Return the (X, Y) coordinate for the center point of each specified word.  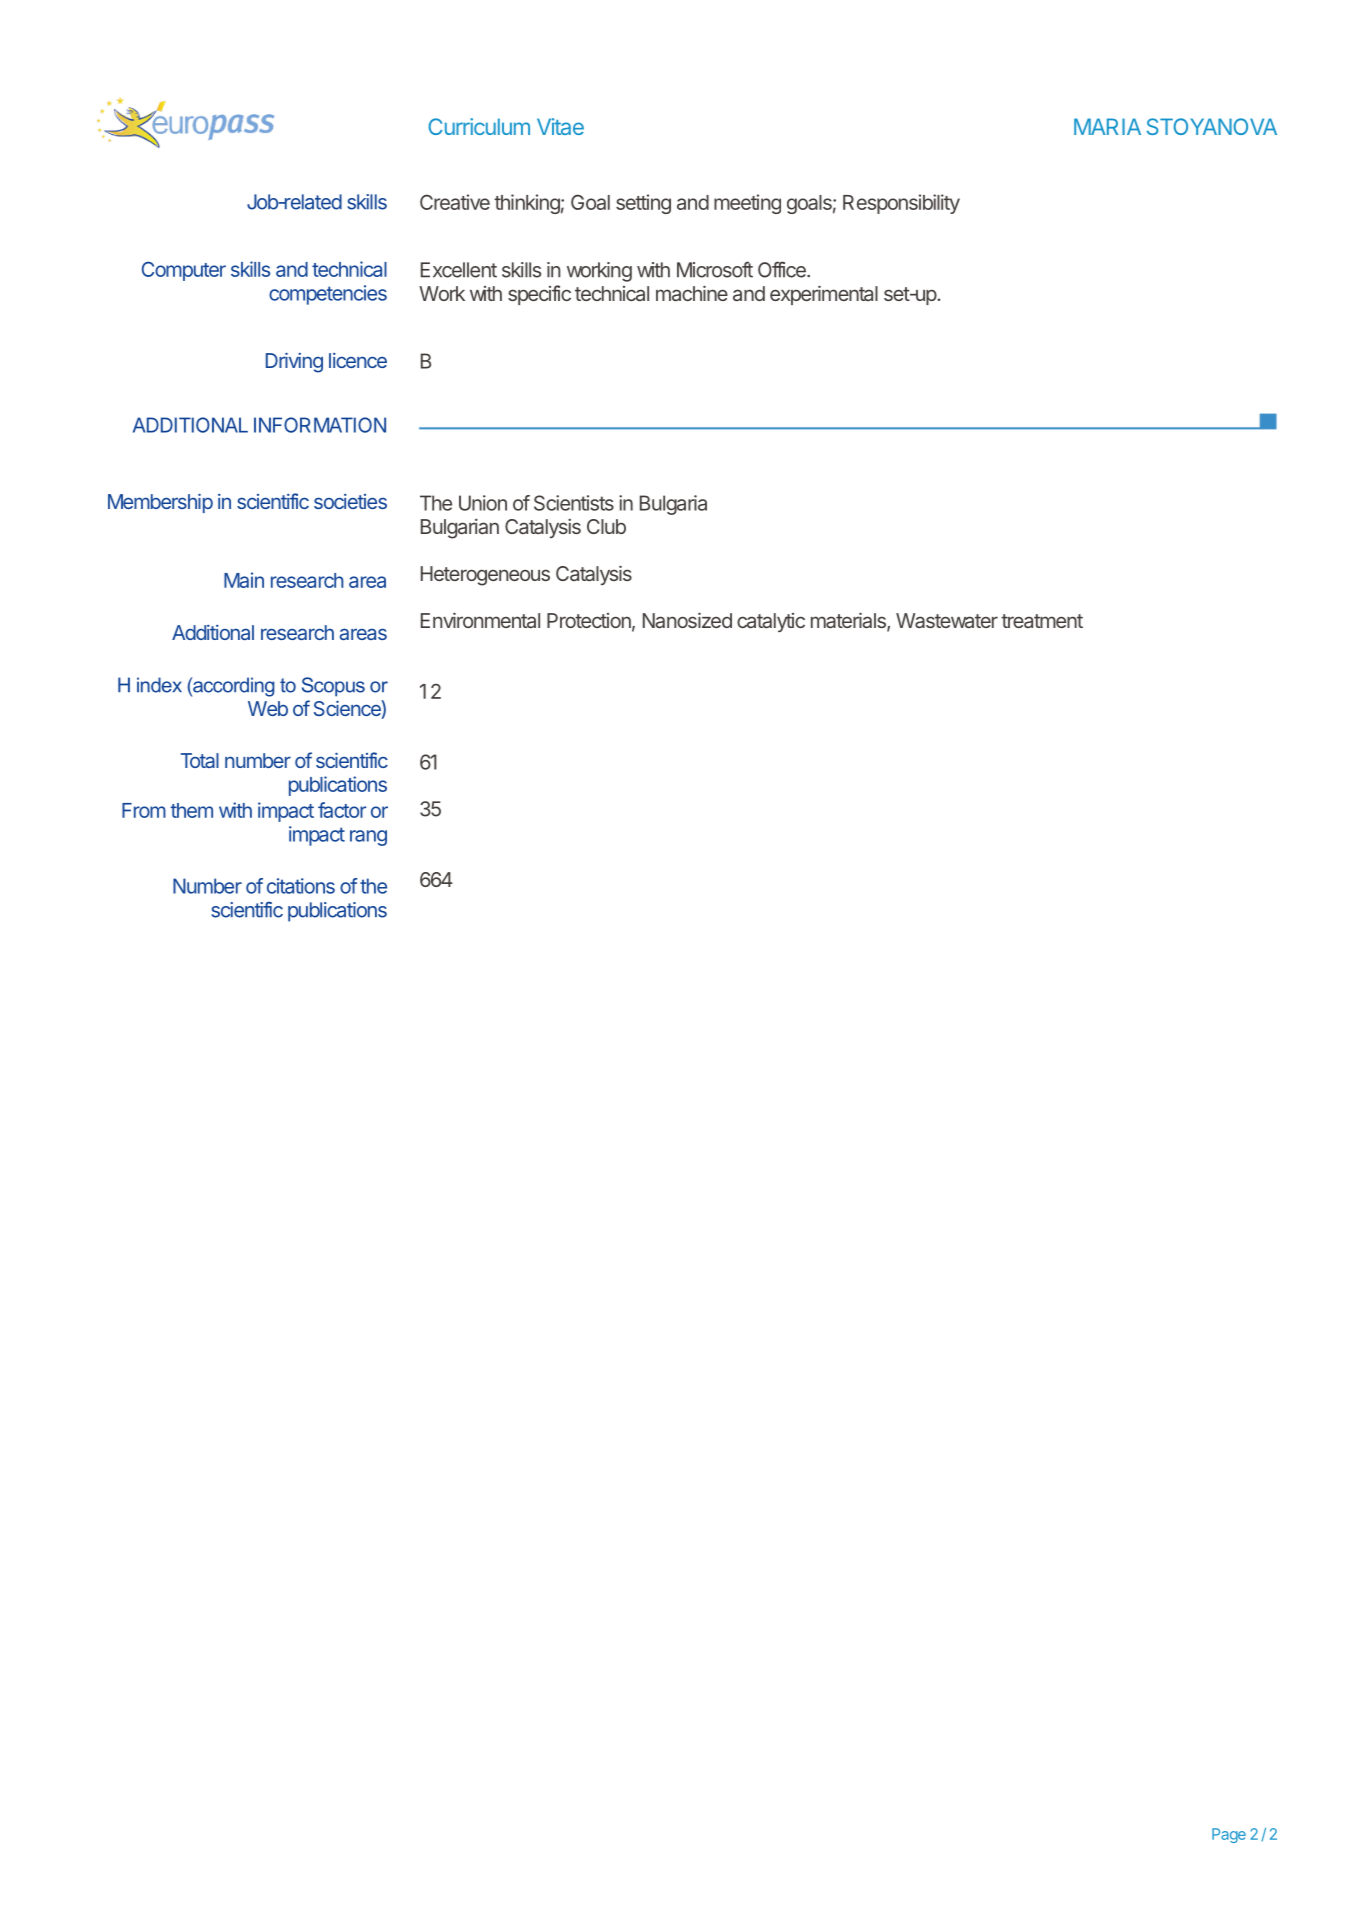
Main (244, 580)
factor (342, 810)
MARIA (1107, 126)
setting (643, 204)
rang (368, 838)
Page (1229, 1835)
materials (849, 621)
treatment (1042, 621)
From (144, 810)
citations (301, 886)
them (191, 810)
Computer (184, 271)
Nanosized (687, 620)
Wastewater (947, 620)
